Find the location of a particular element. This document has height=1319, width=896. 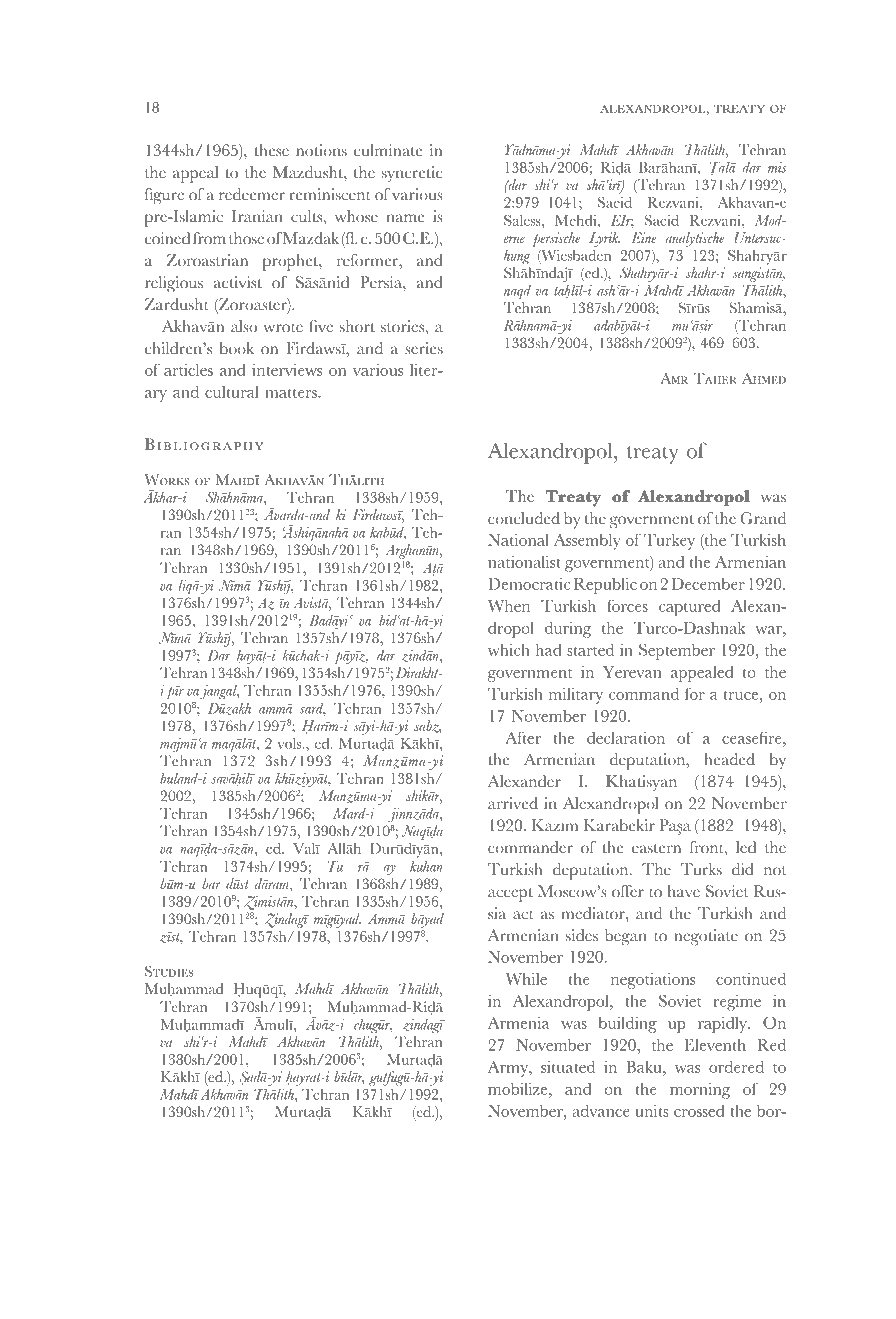

Studies is located at coordinates (169, 971).
